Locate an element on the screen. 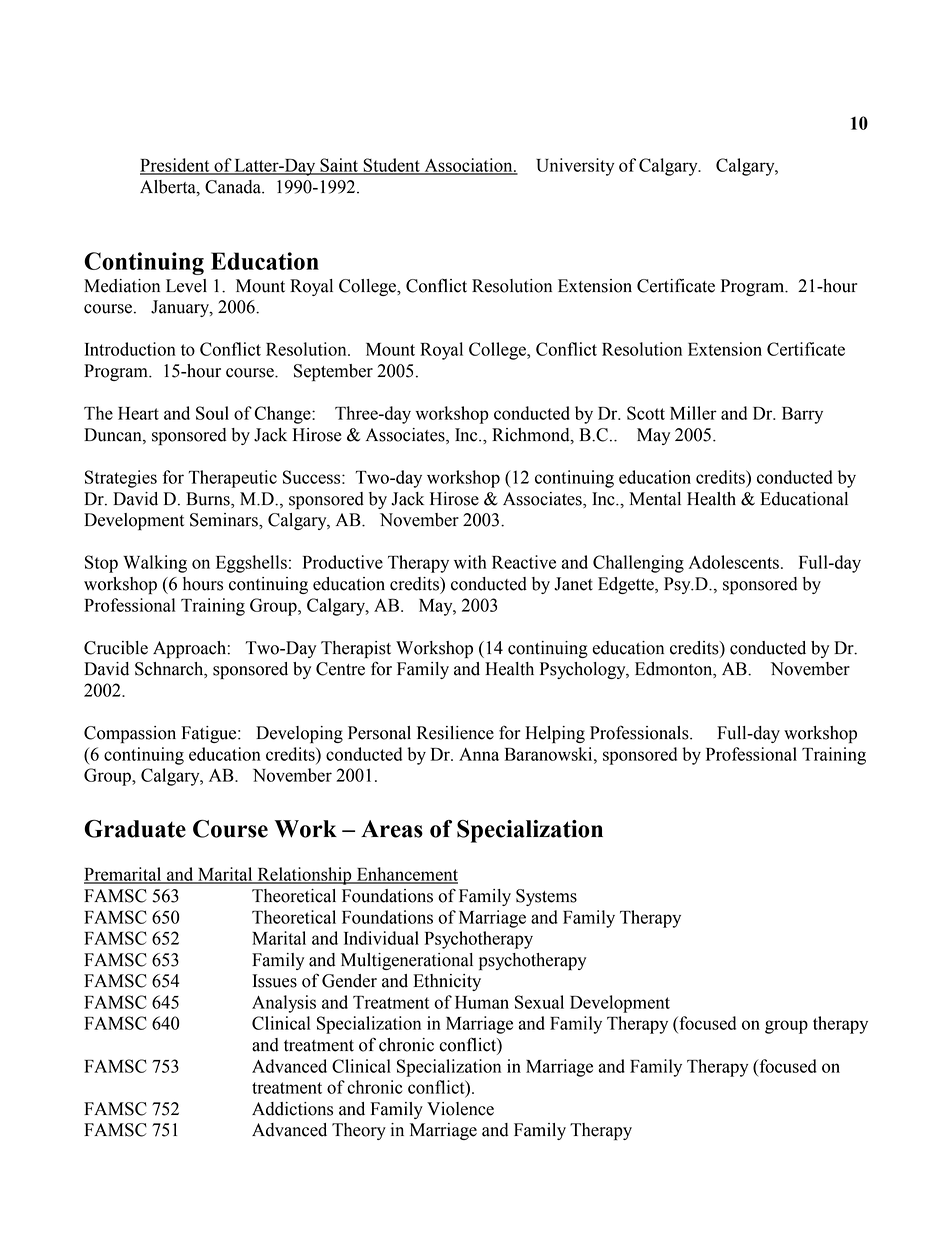 The image size is (952, 1233). Addictions is located at coordinates (292, 1109).
